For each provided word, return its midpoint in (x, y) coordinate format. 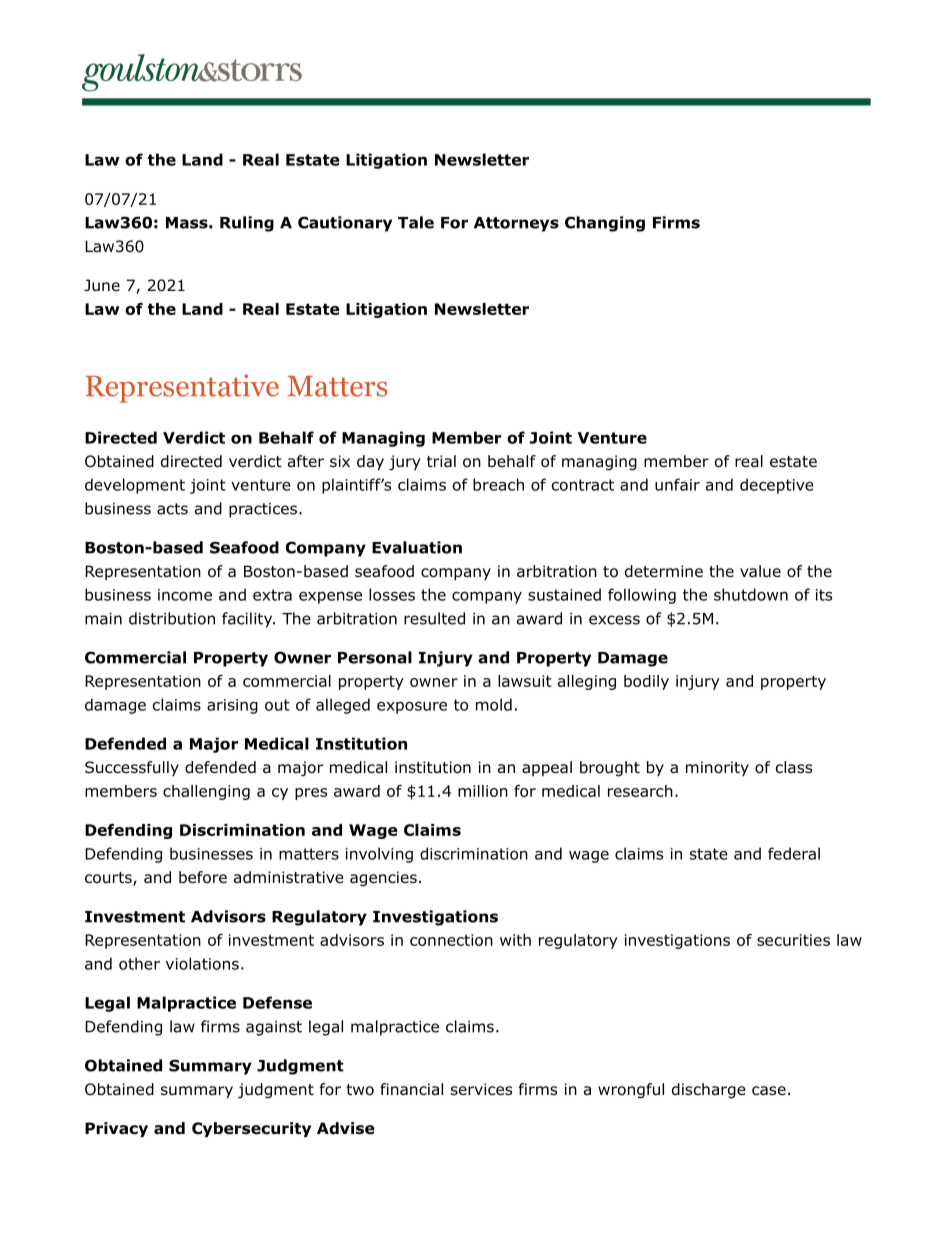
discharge (709, 1091)
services (481, 1089)
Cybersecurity (251, 1129)
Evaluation (417, 547)
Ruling (247, 224)
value (760, 571)
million (483, 791)
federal (794, 853)
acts (172, 509)
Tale (416, 222)
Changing (605, 224)
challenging (206, 792)
